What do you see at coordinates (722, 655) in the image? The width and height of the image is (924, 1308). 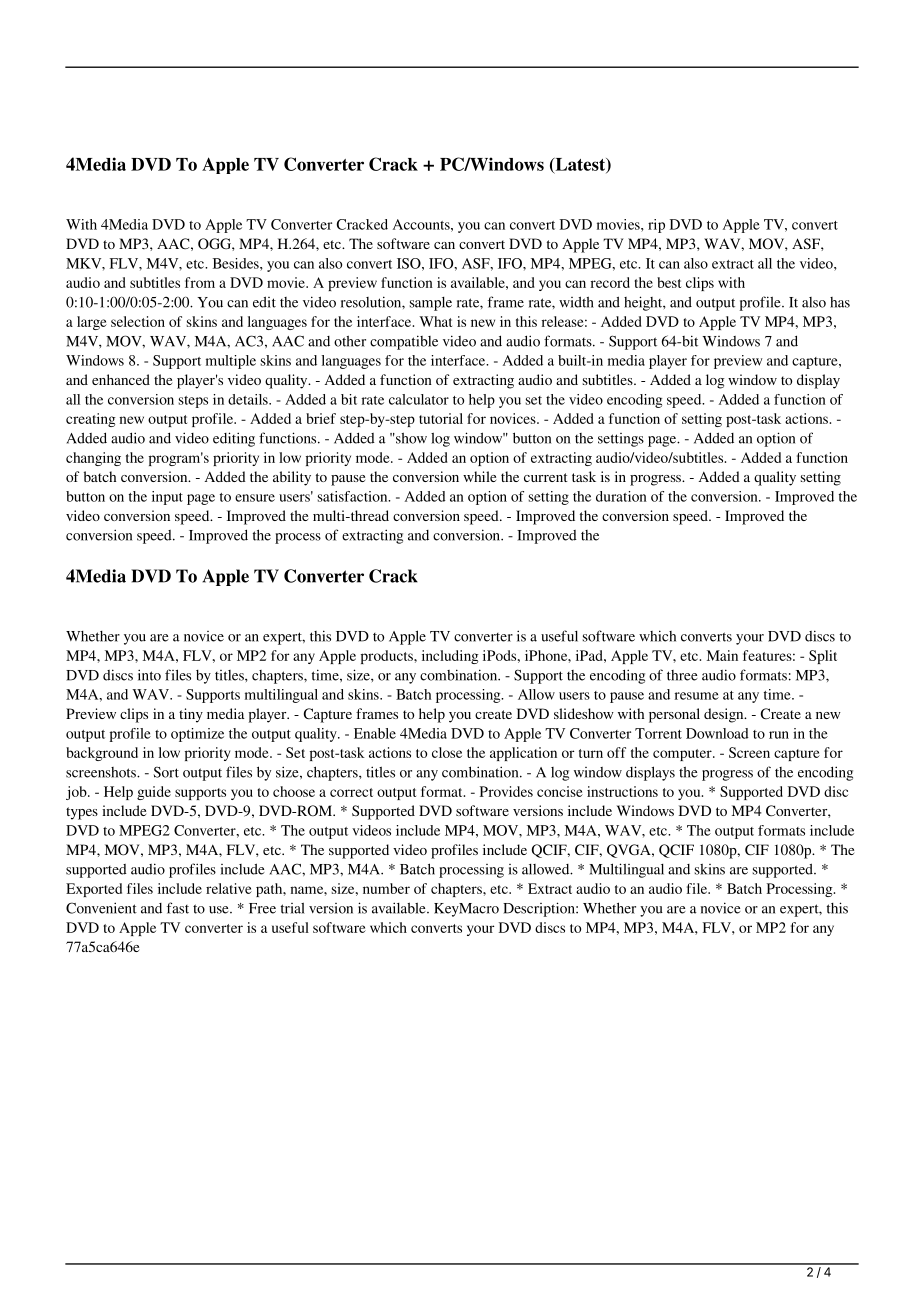 I see `Main` at bounding box center [722, 655].
